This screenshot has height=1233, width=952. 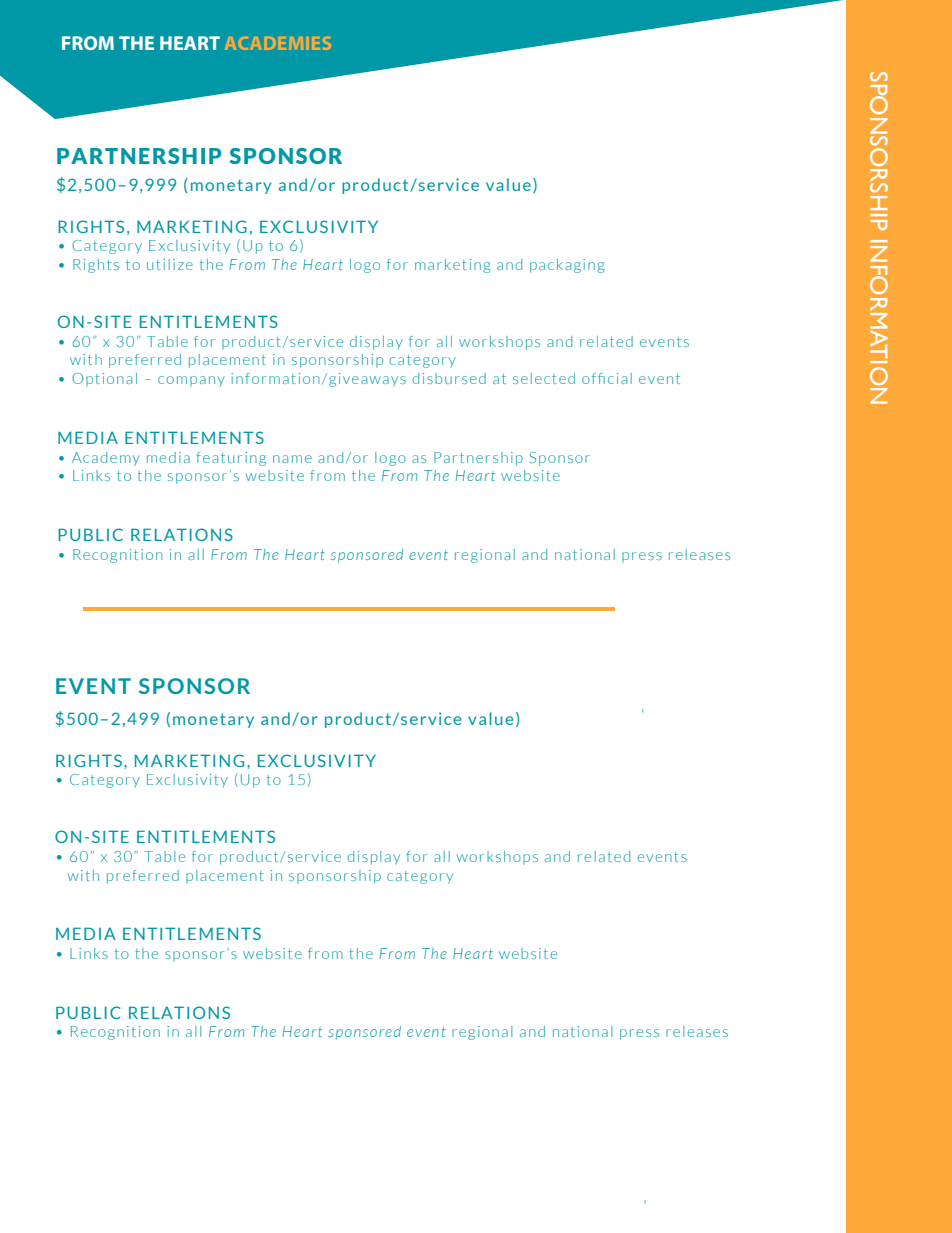 What do you see at coordinates (106, 458) in the screenshot?
I see `Academy` at bounding box center [106, 458].
